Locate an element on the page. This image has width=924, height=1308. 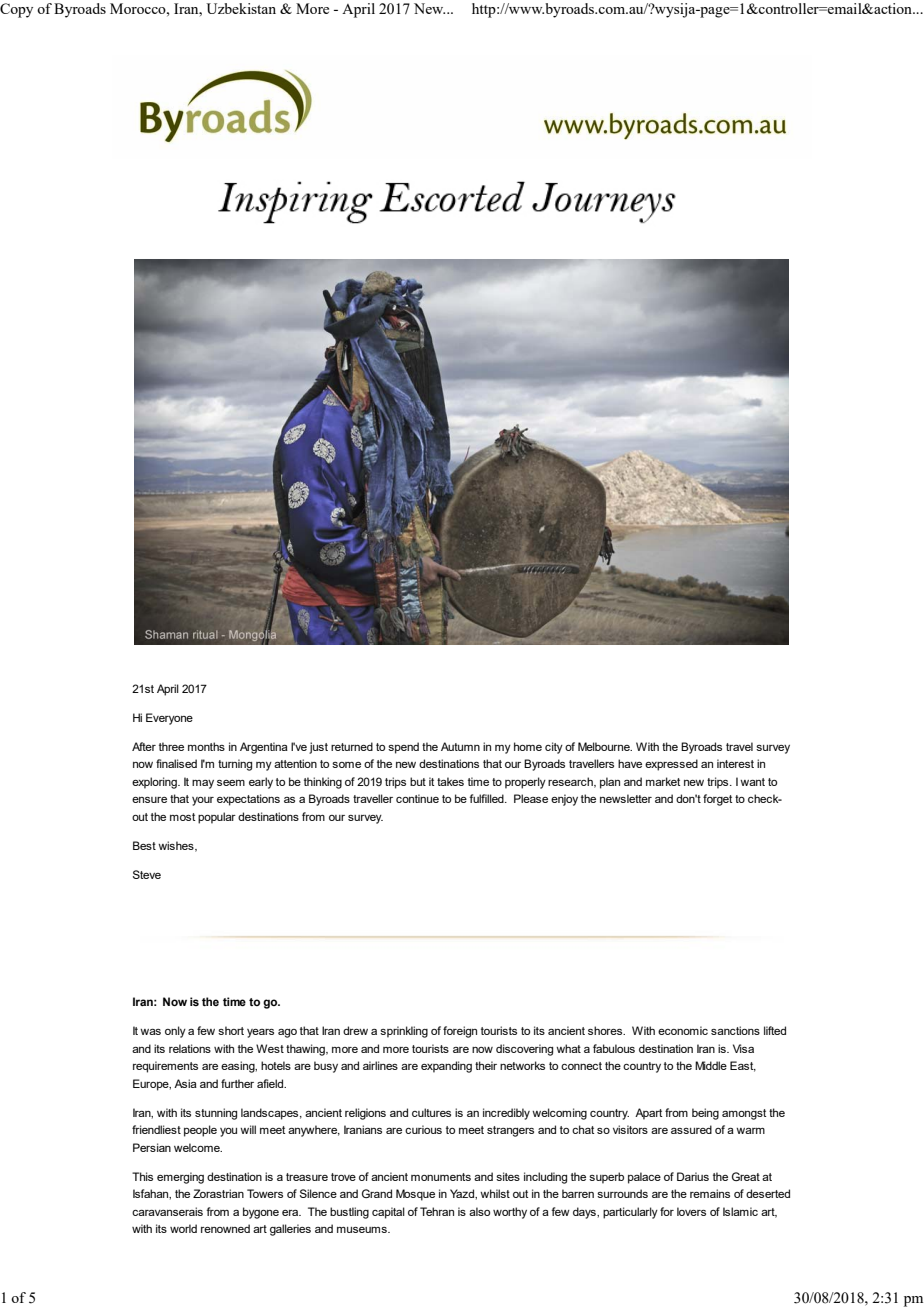
Everyone is located at coordinates (169, 719).
